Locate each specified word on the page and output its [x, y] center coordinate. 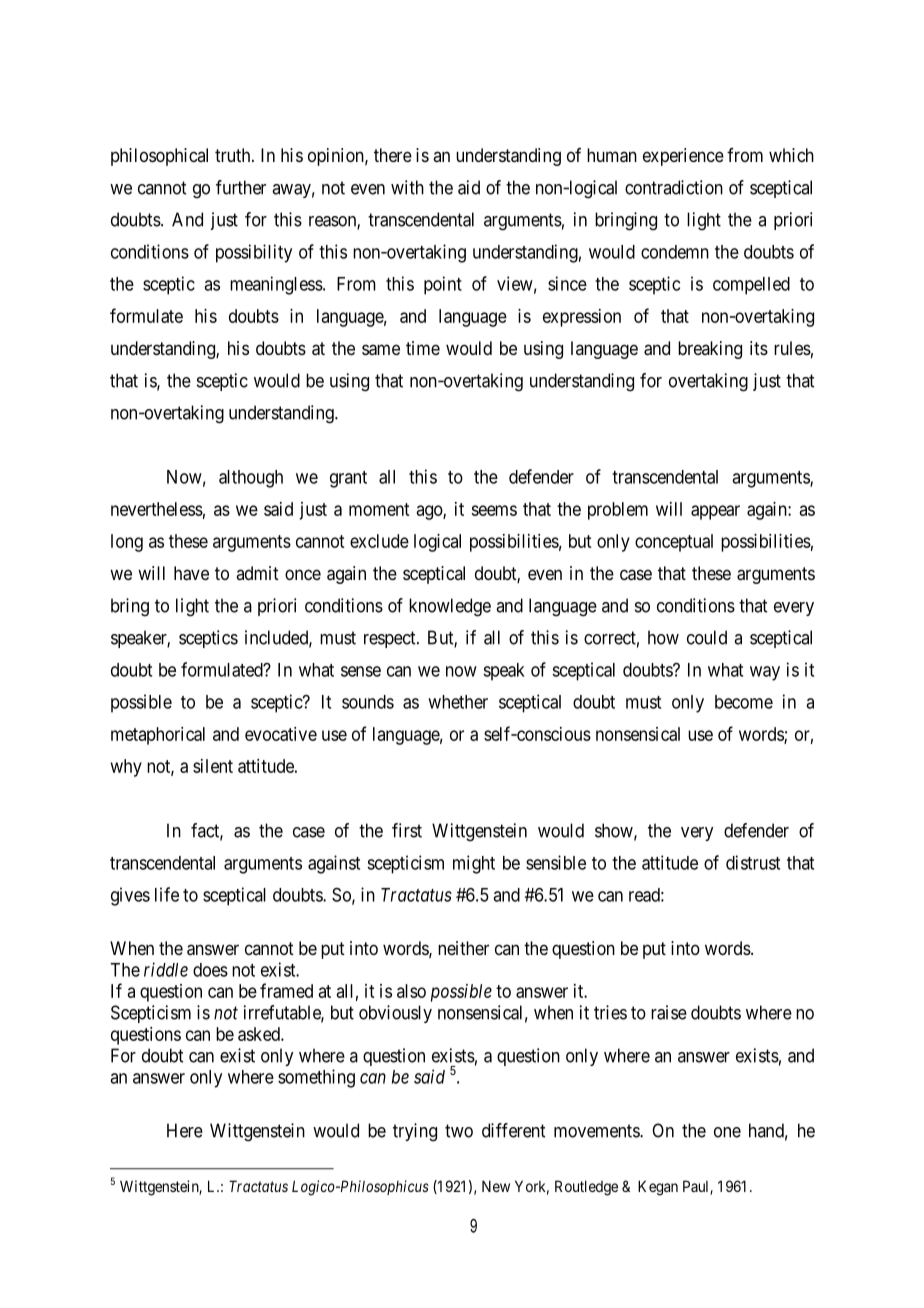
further [241, 187]
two [459, 1131]
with [407, 187]
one [727, 1132]
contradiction [674, 187]
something [316, 1078]
